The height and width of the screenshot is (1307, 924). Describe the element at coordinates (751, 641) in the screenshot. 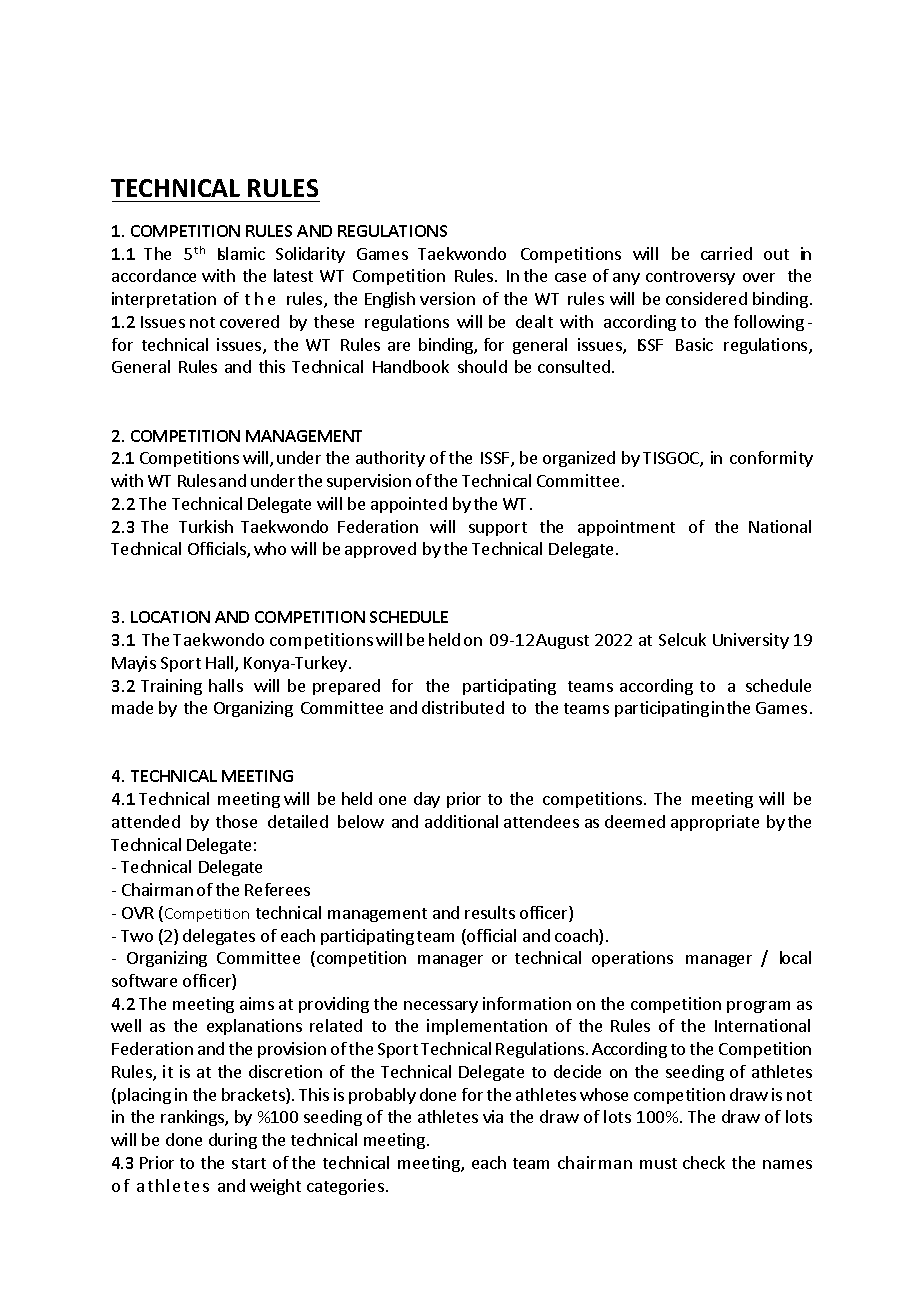

I see `University` at that location.
